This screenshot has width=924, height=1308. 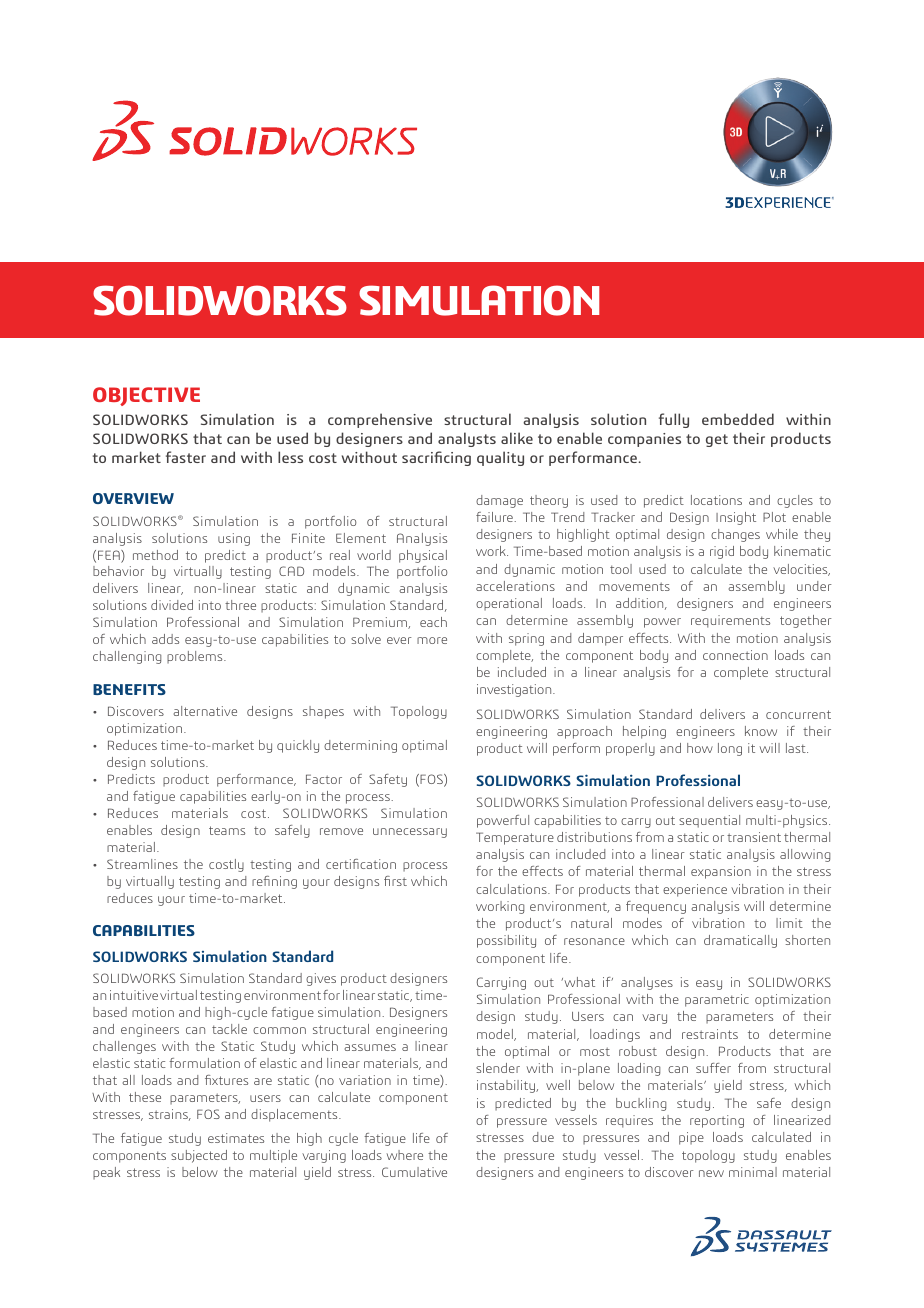 I want to click on minimal, so click(x=753, y=1172).
